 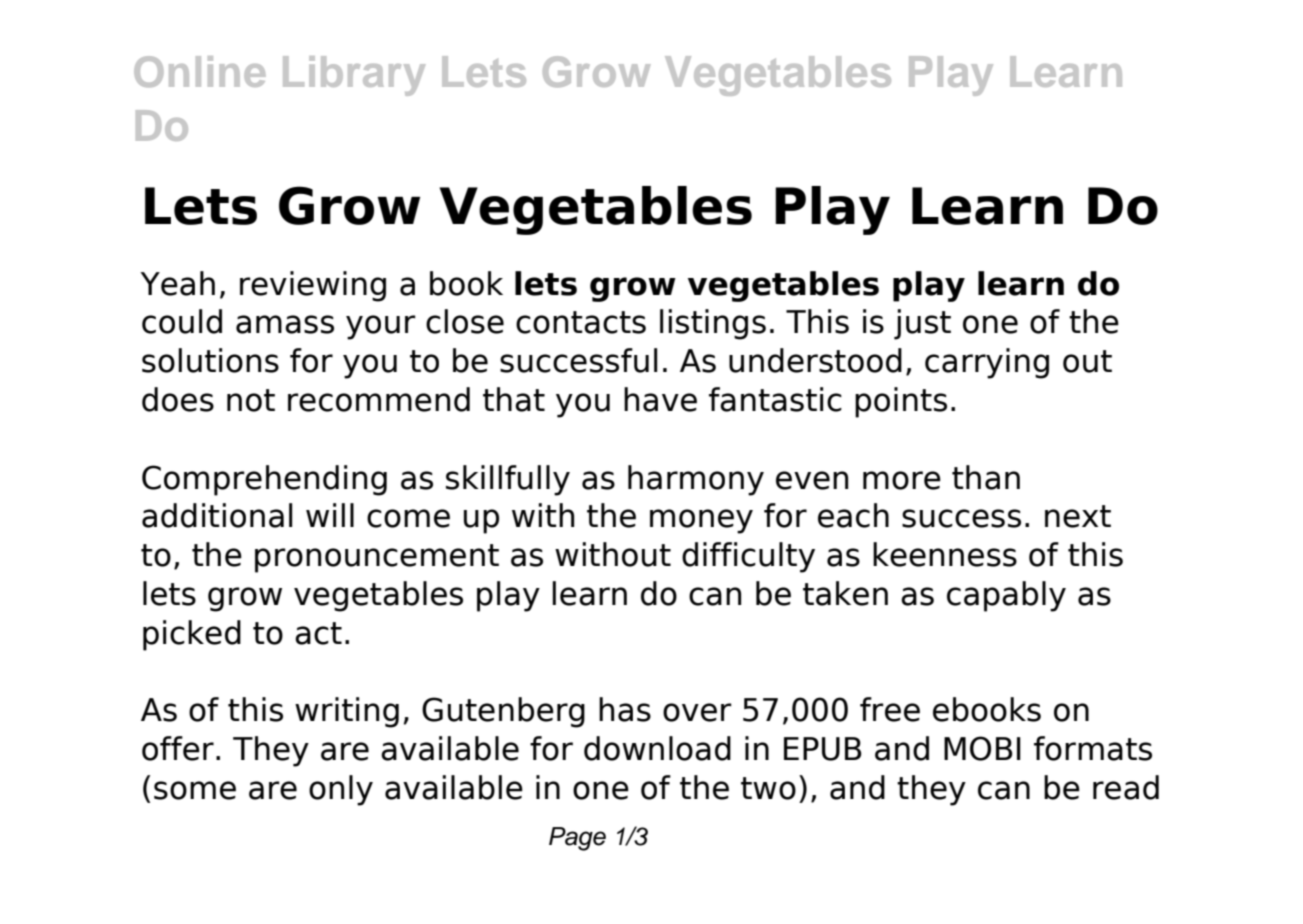 What do you see at coordinates (199, 71) in the screenshot?
I see `Online` at bounding box center [199, 71].
